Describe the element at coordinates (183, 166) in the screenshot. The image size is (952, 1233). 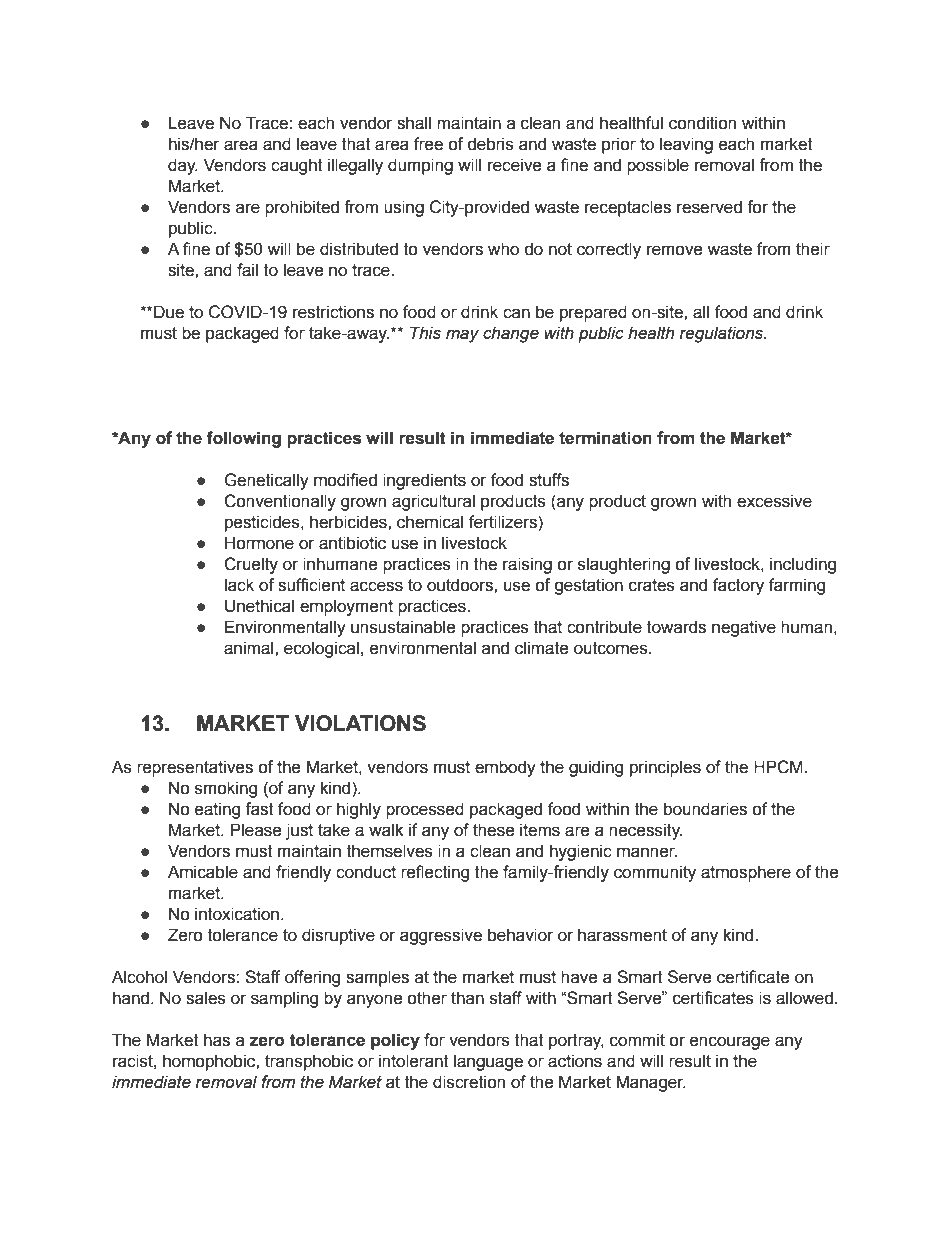
I see `day` at that location.
